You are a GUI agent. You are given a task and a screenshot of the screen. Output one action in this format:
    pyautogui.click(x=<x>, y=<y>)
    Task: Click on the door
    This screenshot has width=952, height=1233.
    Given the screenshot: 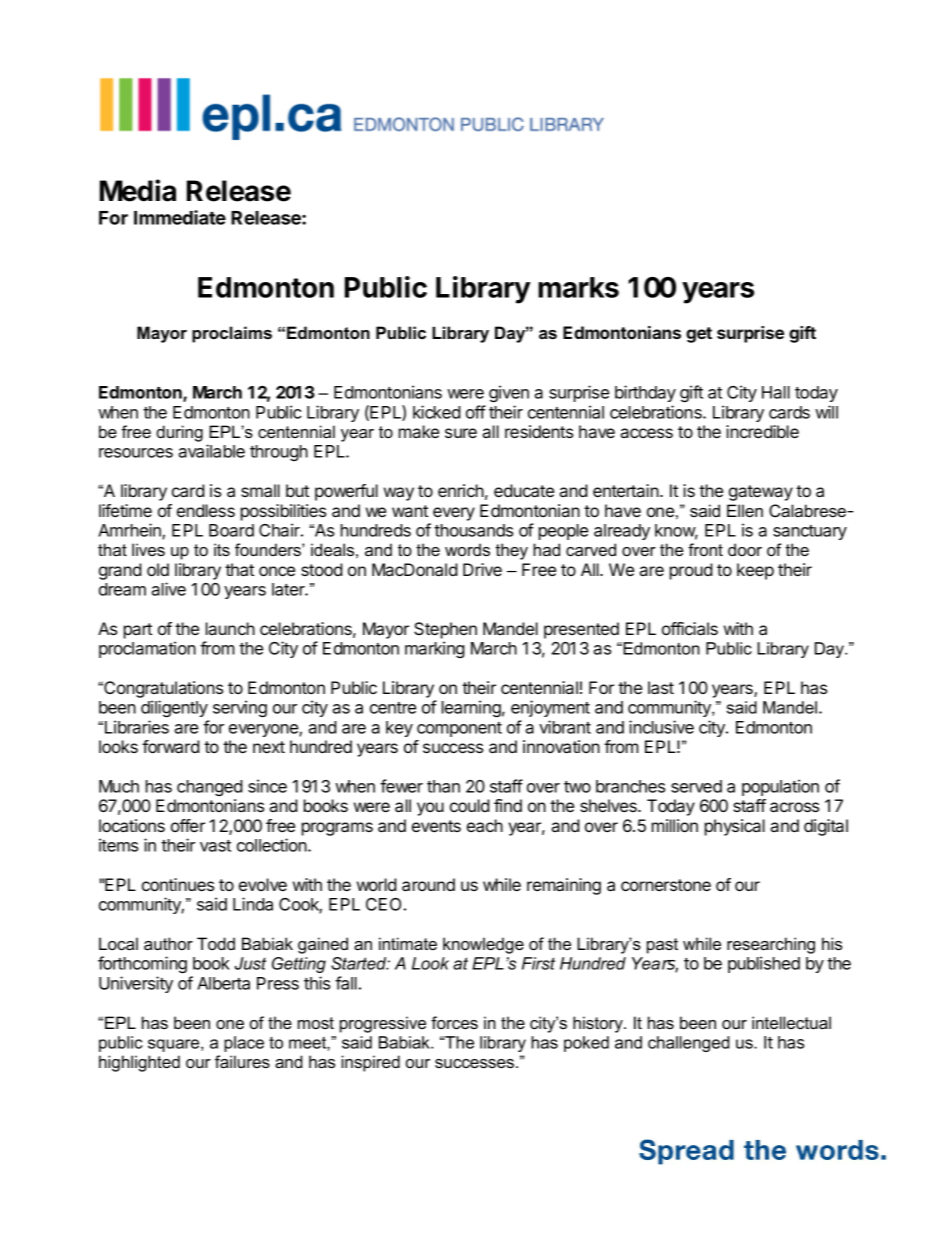 What is the action you would take?
    pyautogui.click(x=745, y=549)
